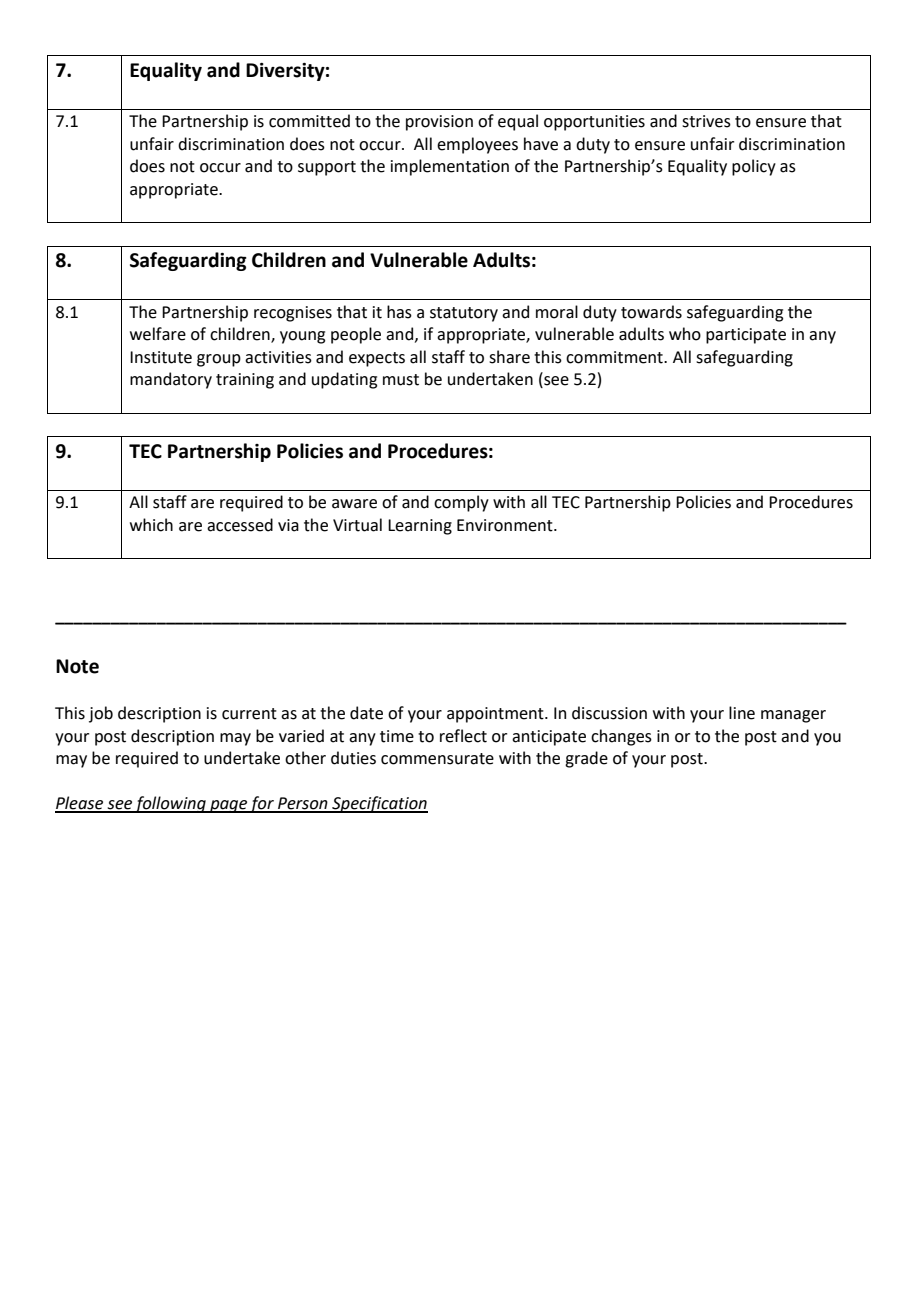 The image size is (924, 1303). Describe the element at coordinates (621, 737) in the document. I see `changes` at that location.
